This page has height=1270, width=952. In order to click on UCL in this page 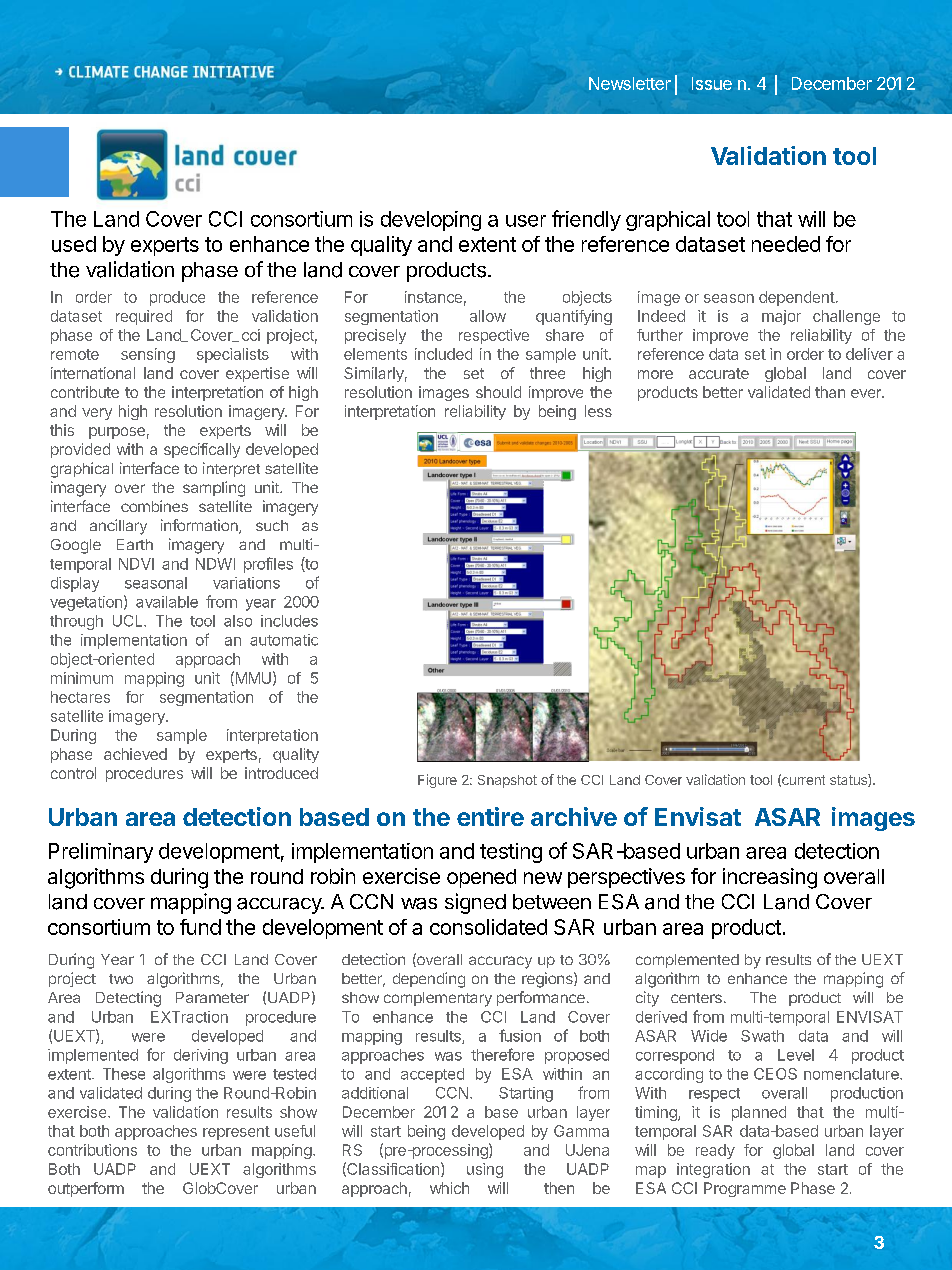, I will do `click(129, 621)`.
